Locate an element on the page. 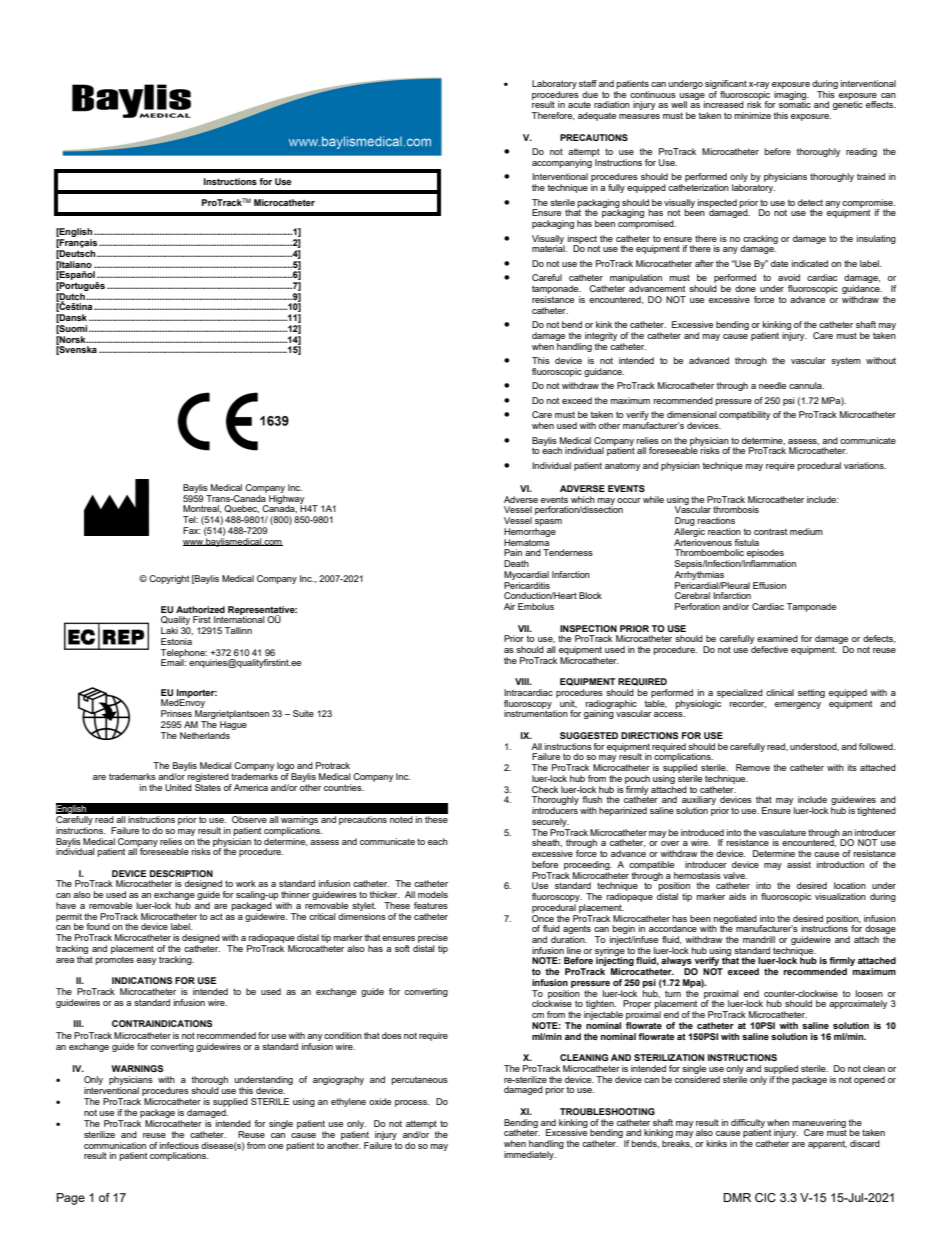 The width and height of the document is (952, 1233). due is located at coordinates (590, 94).
